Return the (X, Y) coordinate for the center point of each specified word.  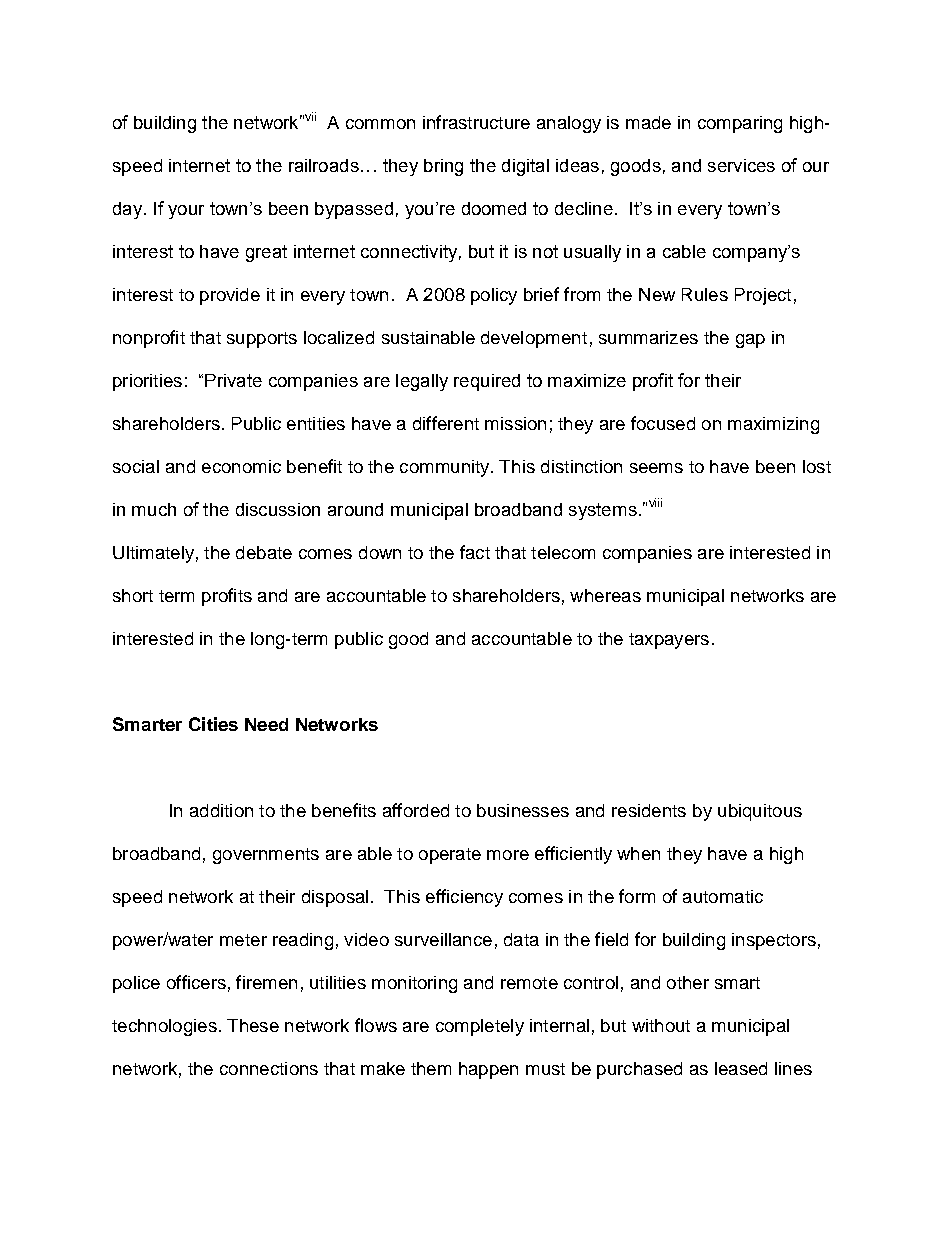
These (253, 1025)
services (741, 165)
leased (741, 1068)
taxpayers (669, 641)
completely (480, 1027)
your (186, 212)
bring (443, 167)
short (133, 595)
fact (475, 552)
